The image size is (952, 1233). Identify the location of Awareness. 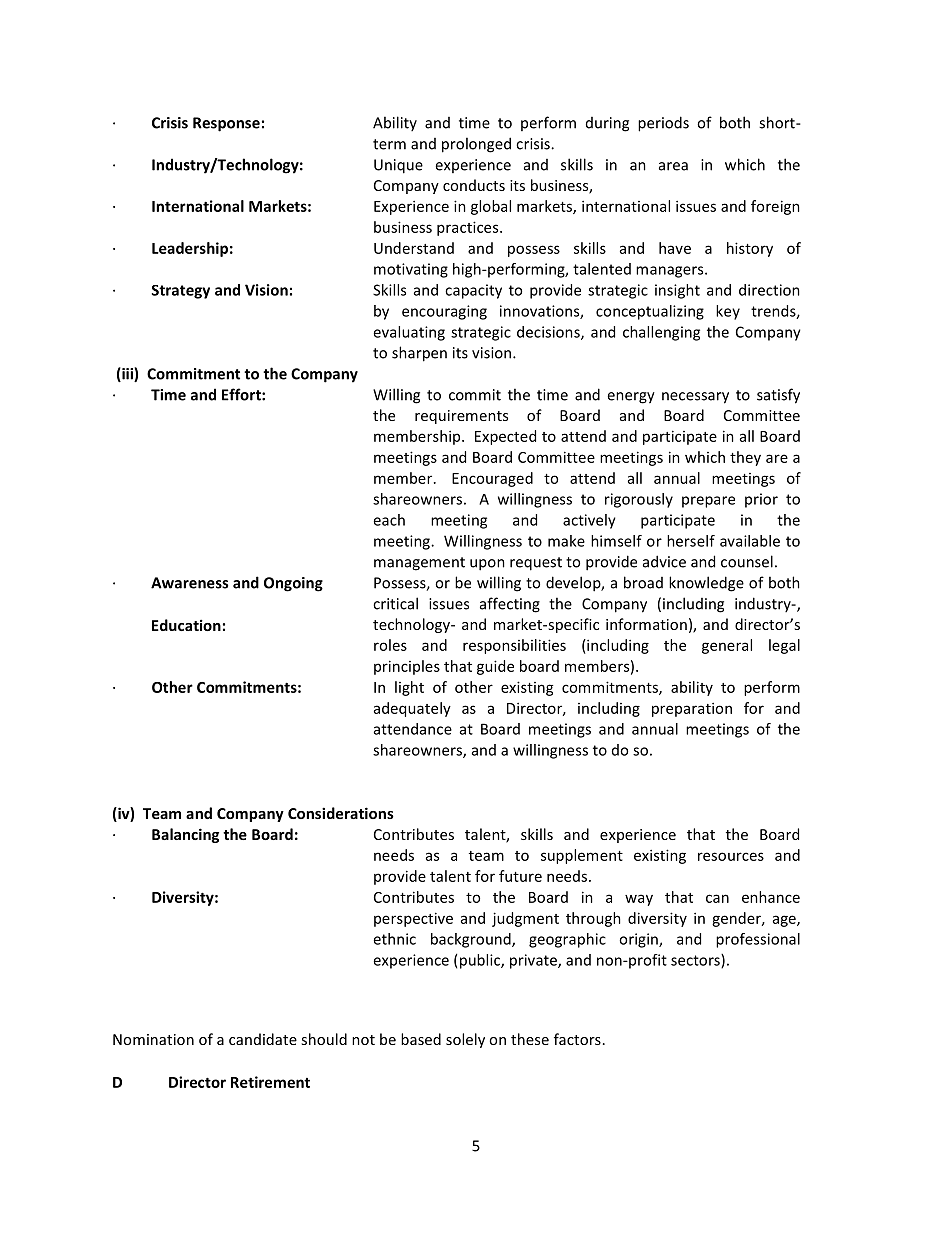
(189, 583).
